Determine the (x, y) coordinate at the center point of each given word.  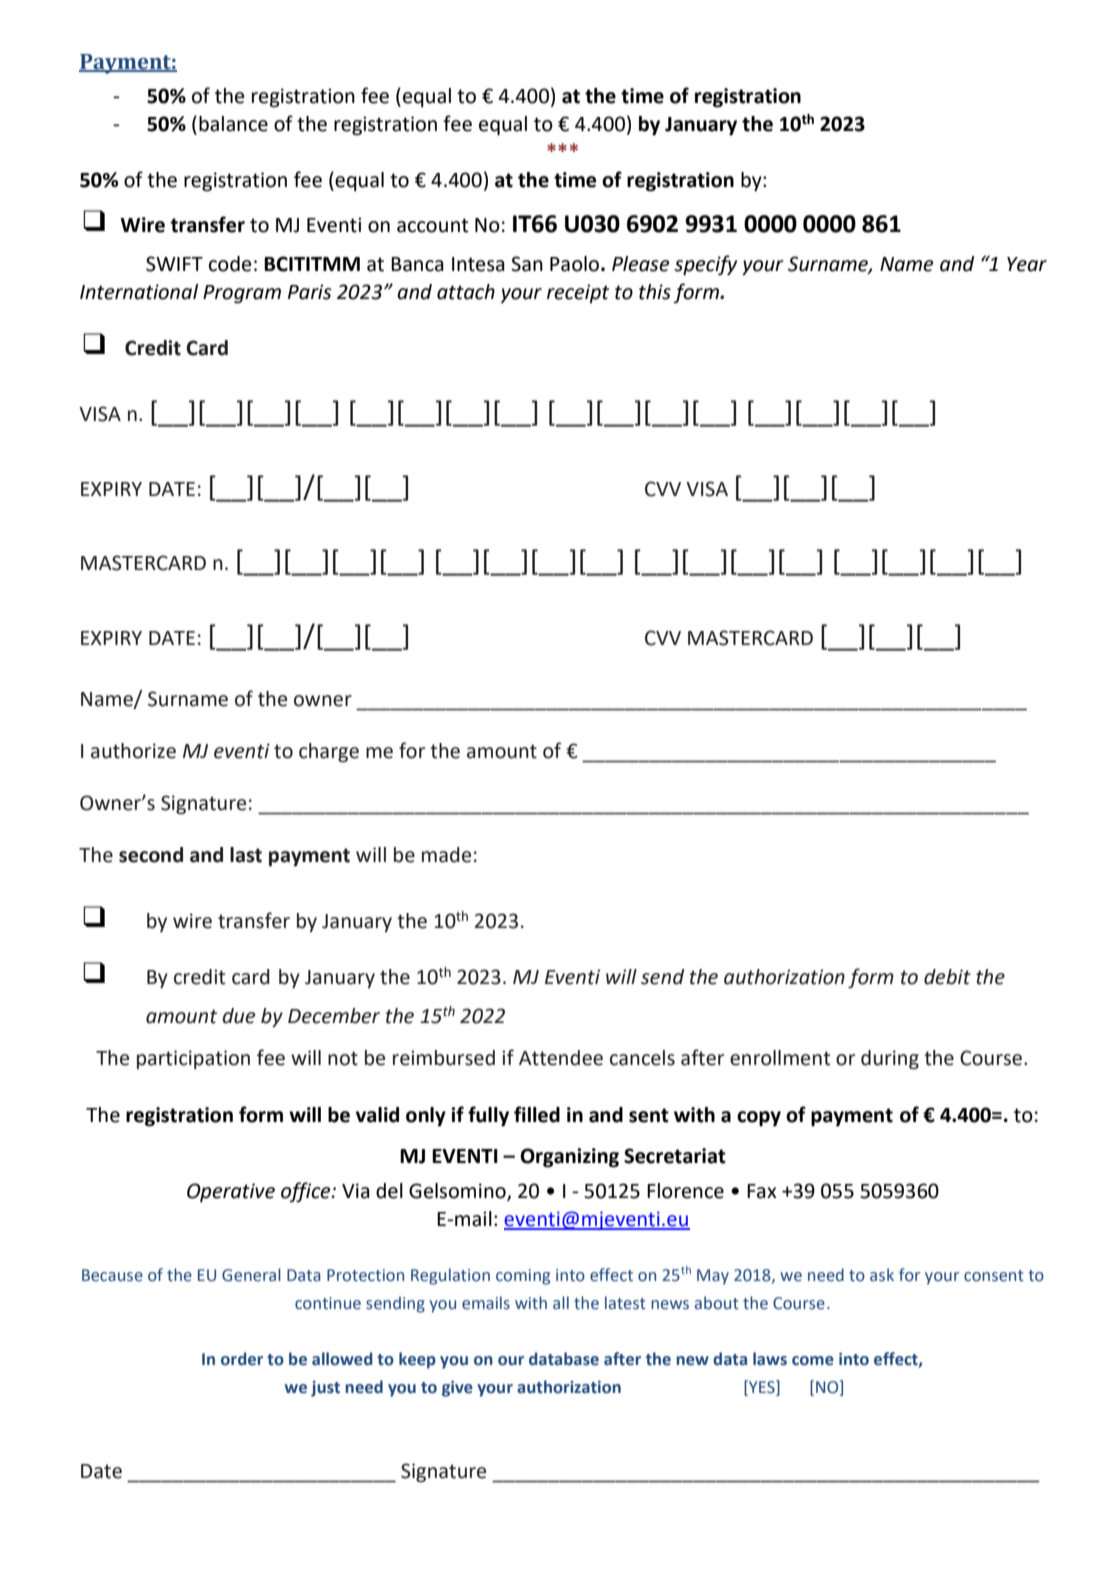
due (238, 1016)
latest (625, 1303)
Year (1027, 264)
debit (947, 977)
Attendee (561, 1058)
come (813, 1361)
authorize (133, 751)
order (242, 1359)
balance (233, 124)
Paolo (574, 264)
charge (329, 753)
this (655, 292)
